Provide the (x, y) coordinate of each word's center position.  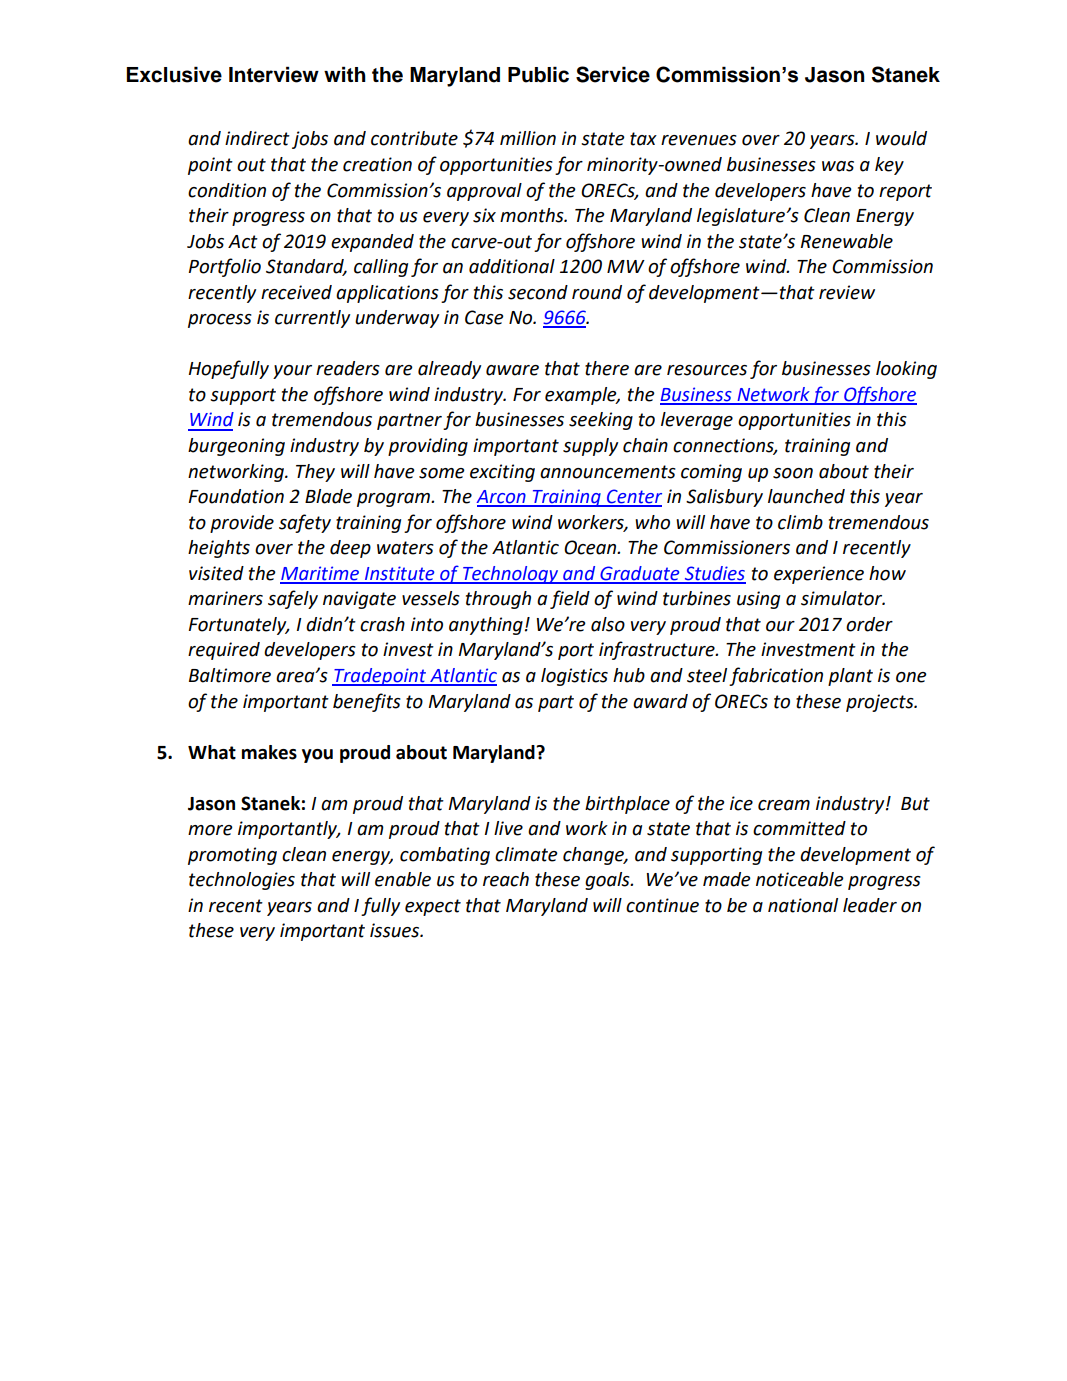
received (296, 292)
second (538, 292)
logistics (574, 677)
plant (850, 677)
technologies (242, 881)
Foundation (236, 496)
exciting (502, 473)
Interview (274, 74)
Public (538, 74)
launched (806, 496)
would (901, 138)
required (224, 651)
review (847, 292)
